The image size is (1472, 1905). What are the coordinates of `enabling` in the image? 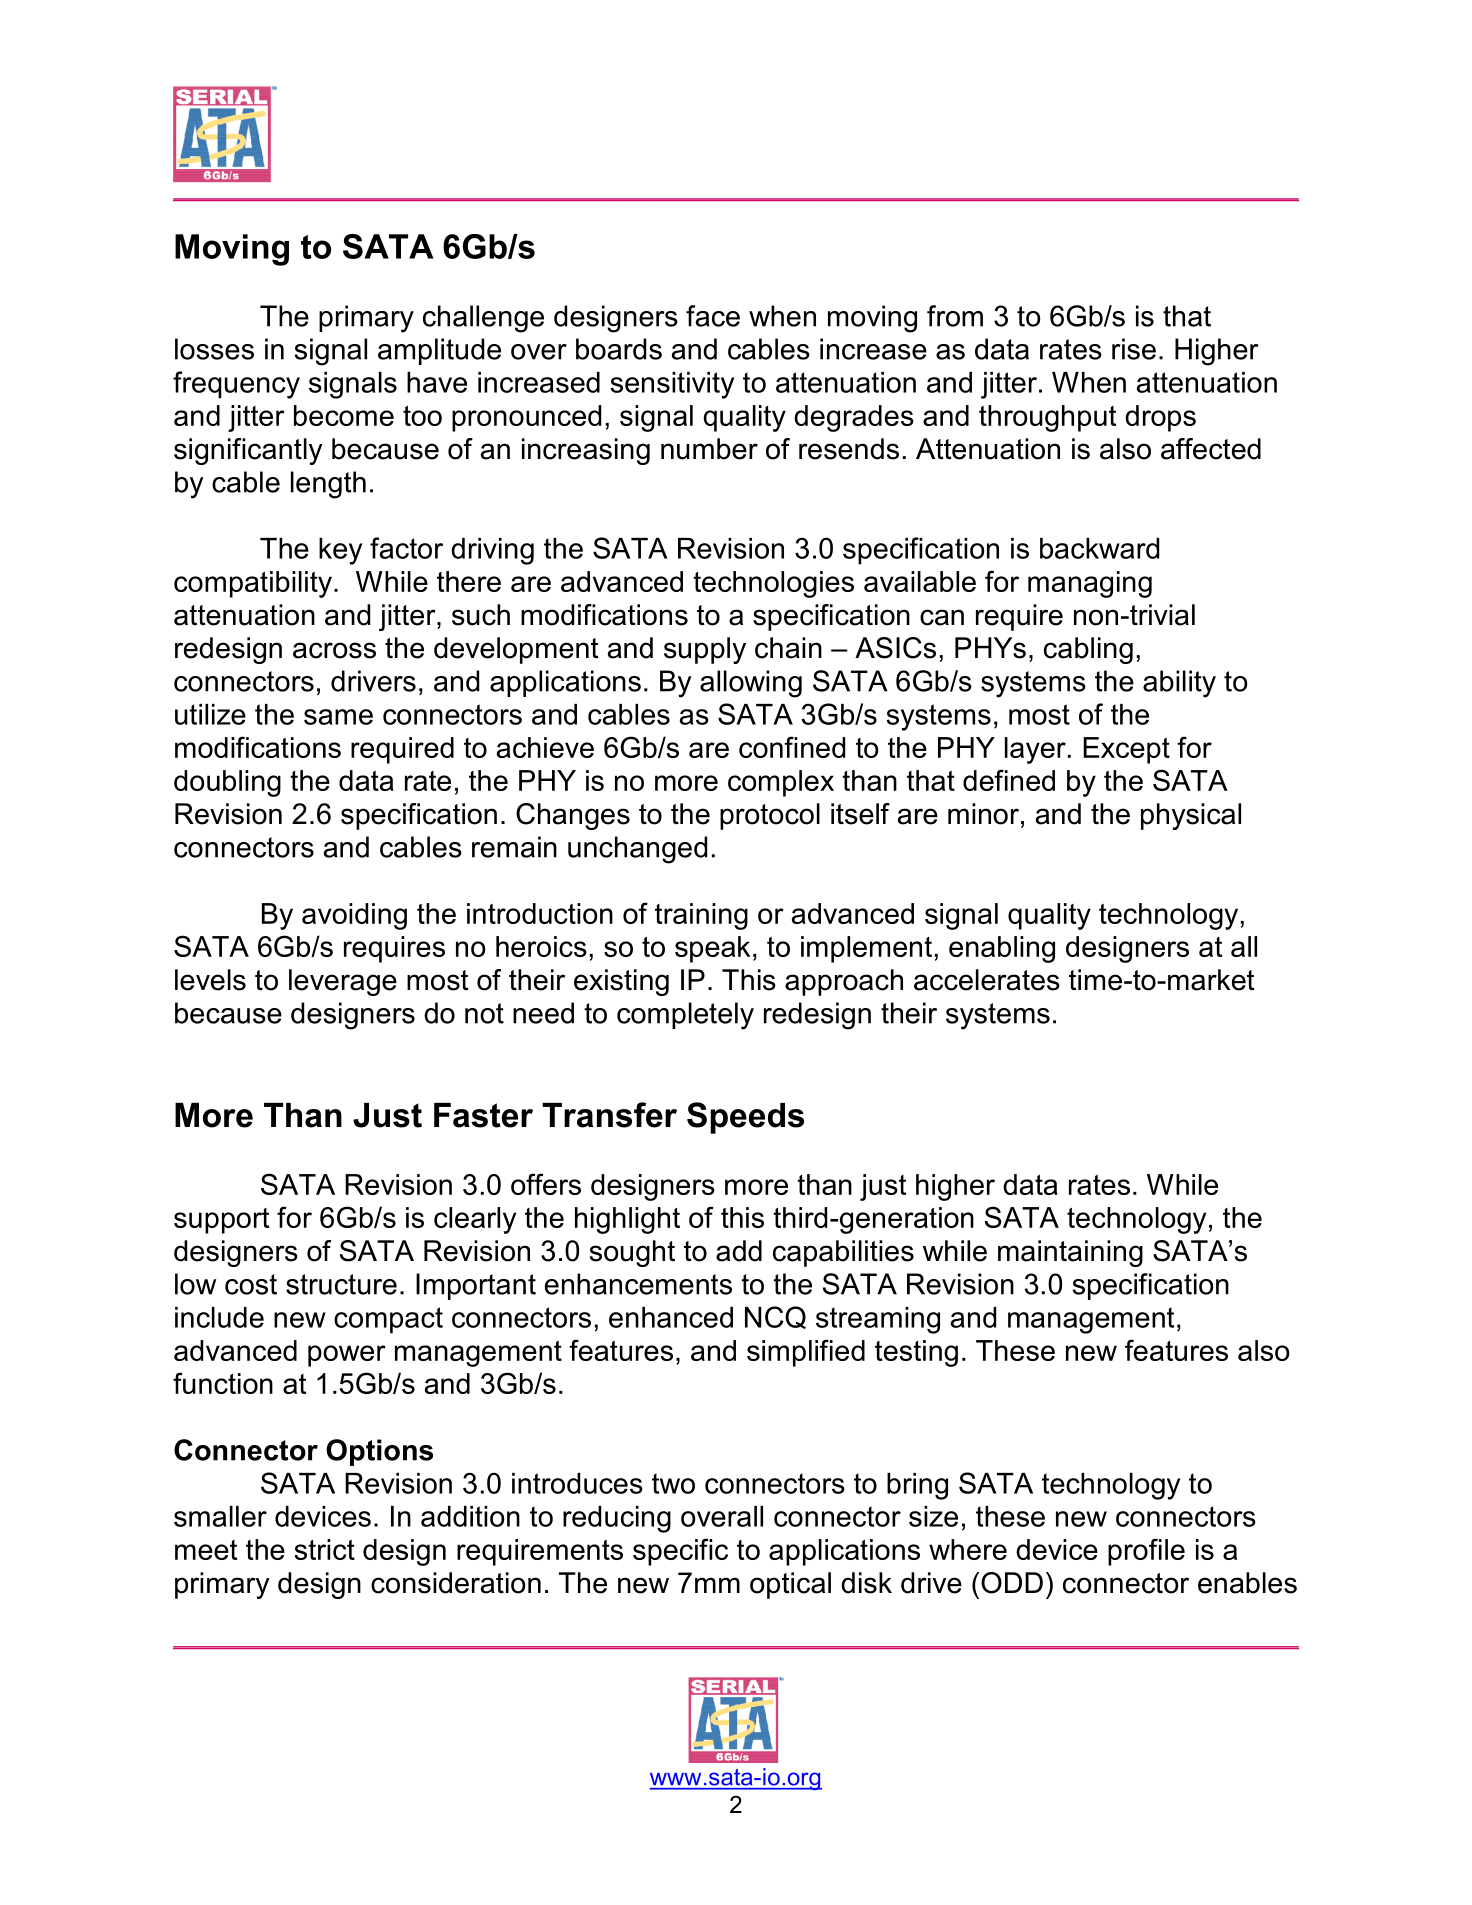 It's located at (1002, 949).
